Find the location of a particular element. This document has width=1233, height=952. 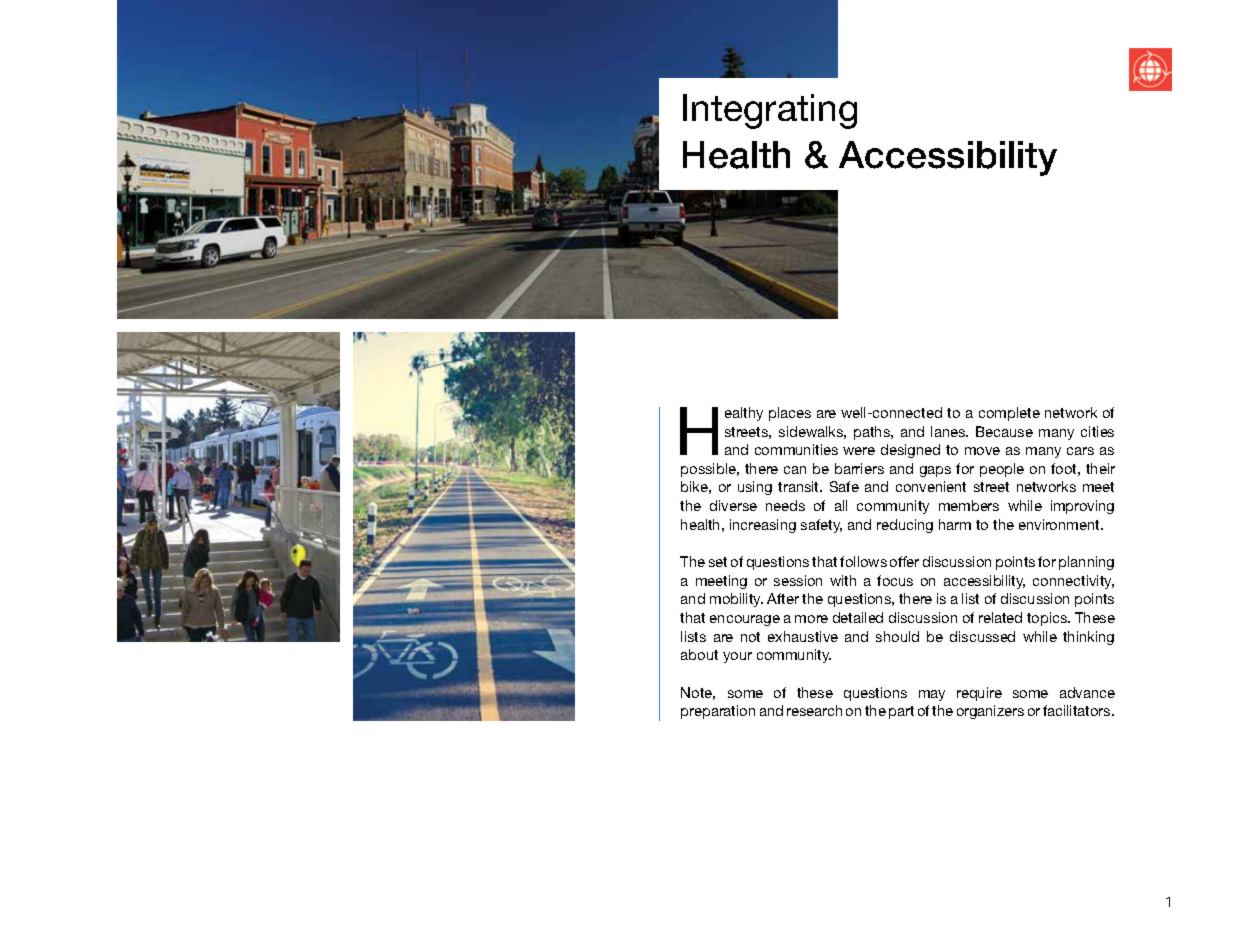

preparation is located at coordinates (718, 712).
